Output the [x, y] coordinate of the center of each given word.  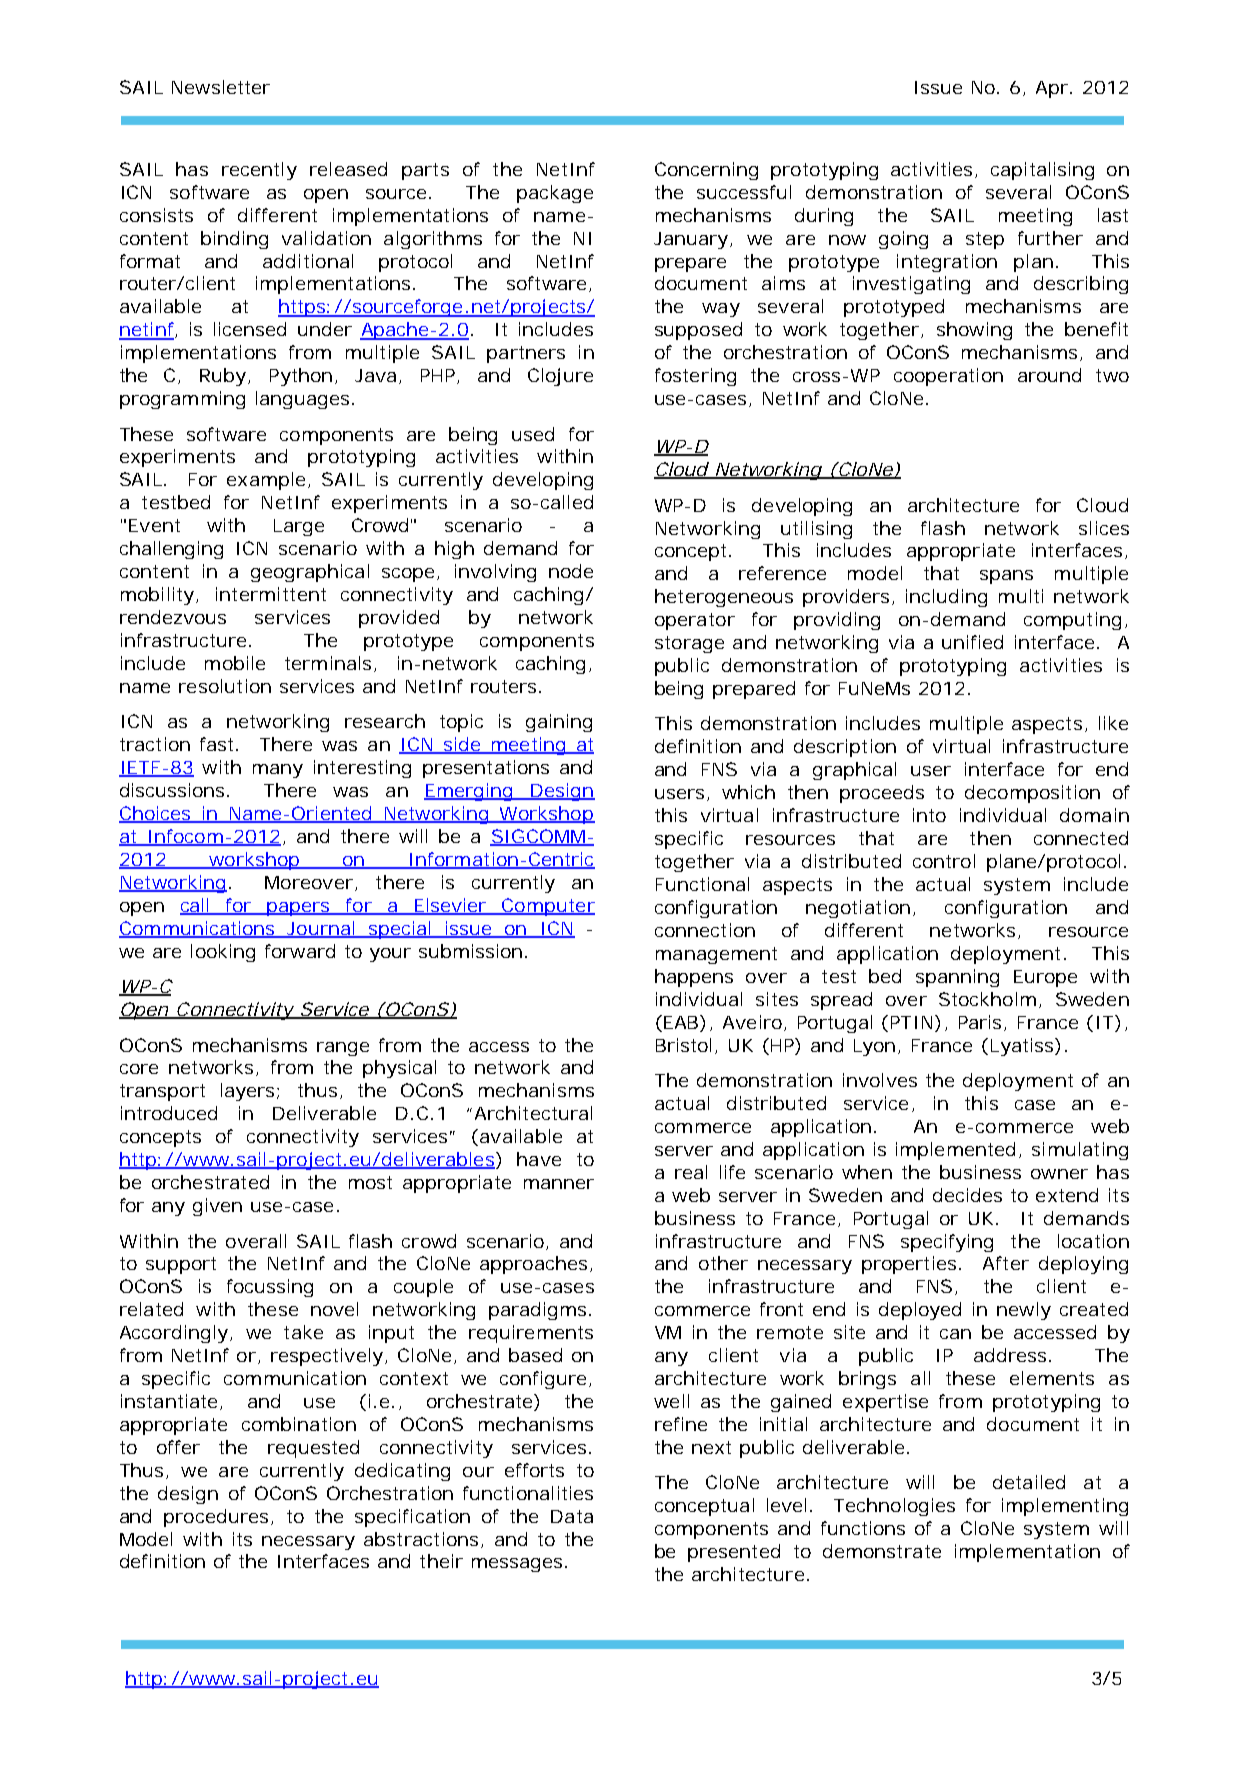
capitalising [1042, 171]
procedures [216, 1518]
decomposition [1032, 794]
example [266, 481]
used [533, 434]
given [217, 1207]
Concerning [706, 171]
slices [1104, 528]
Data [572, 1516]
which [748, 792]
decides [967, 1195]
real [691, 1172]
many [278, 771]
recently [259, 171]
